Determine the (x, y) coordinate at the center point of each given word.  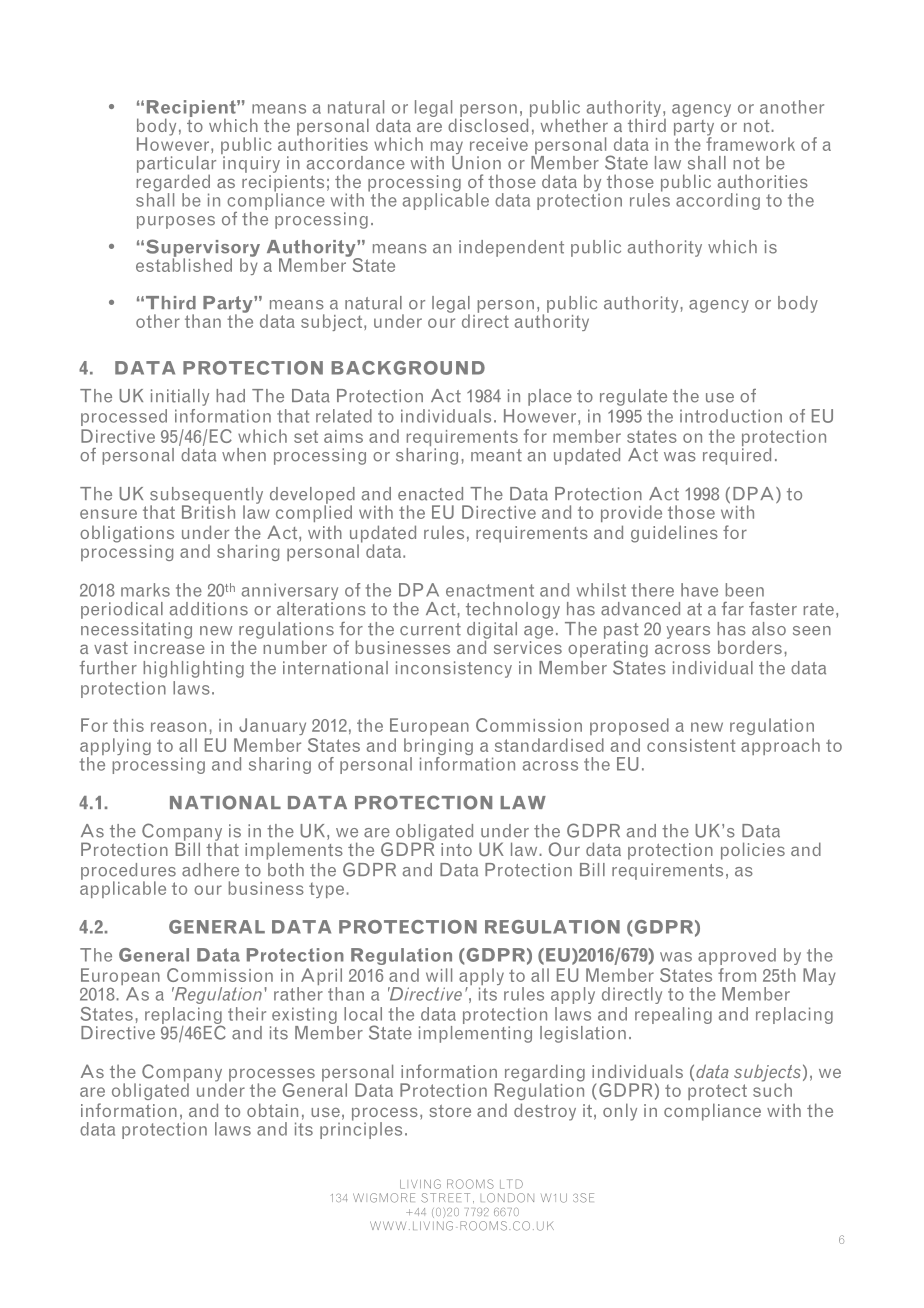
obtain (272, 1110)
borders (750, 647)
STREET (445, 1198)
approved (737, 956)
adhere (210, 870)
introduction (731, 416)
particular (176, 165)
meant (496, 455)
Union (476, 161)
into (456, 849)
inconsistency (454, 669)
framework (750, 143)
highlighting (193, 669)
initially (180, 397)
